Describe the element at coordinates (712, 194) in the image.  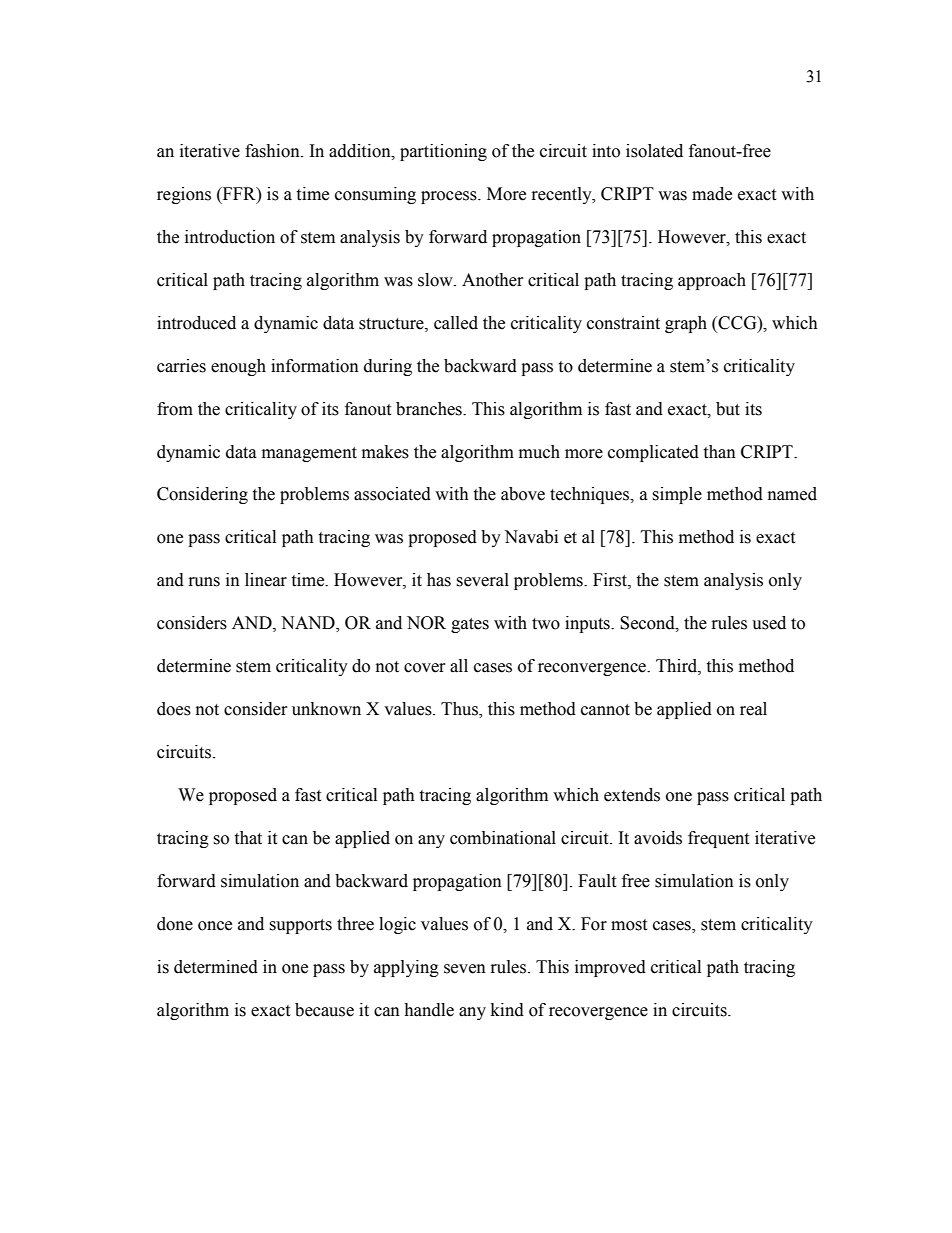
I see `made` at that location.
